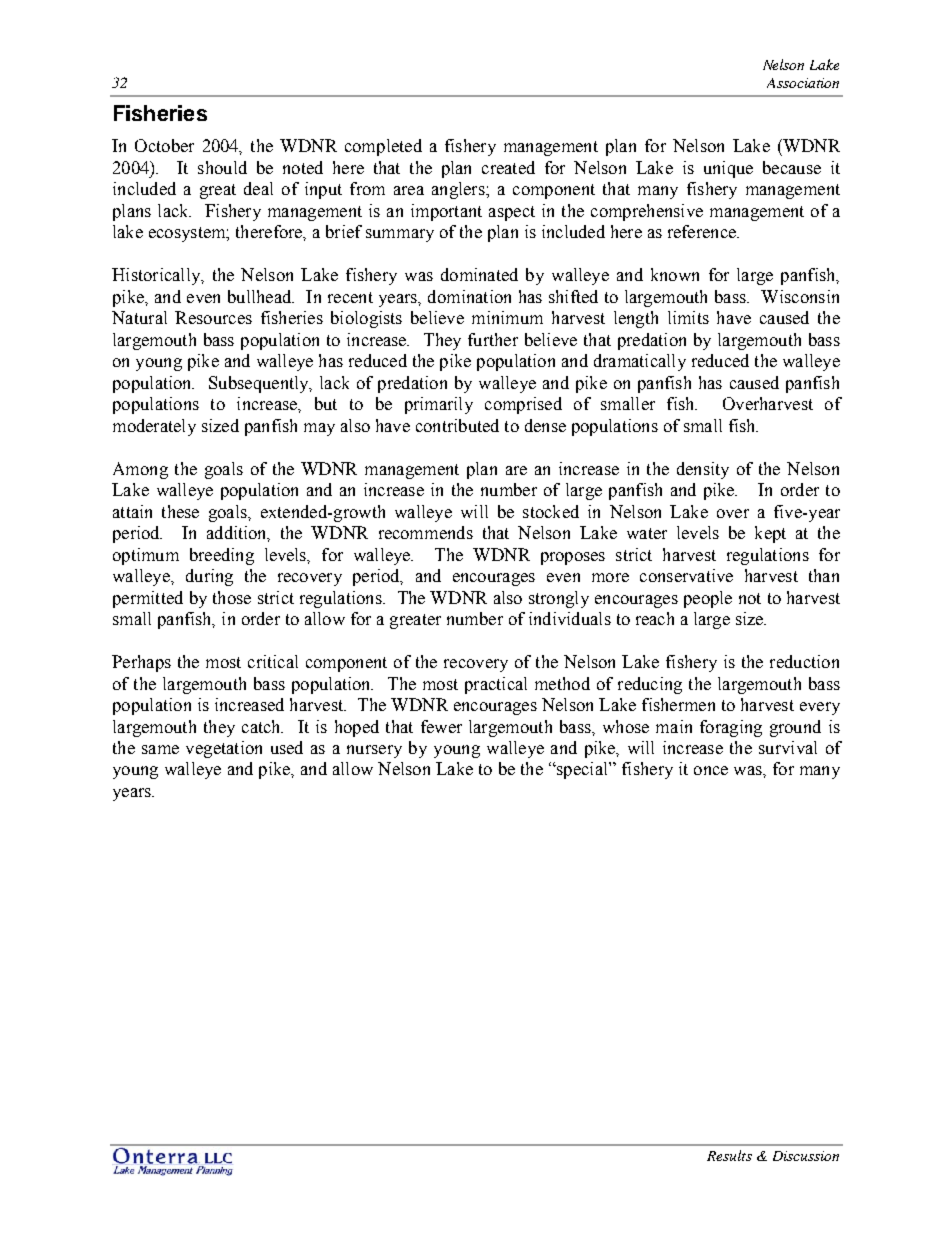  Describe the element at coordinates (224, 749) in the screenshot. I see `vegetation` at that location.
